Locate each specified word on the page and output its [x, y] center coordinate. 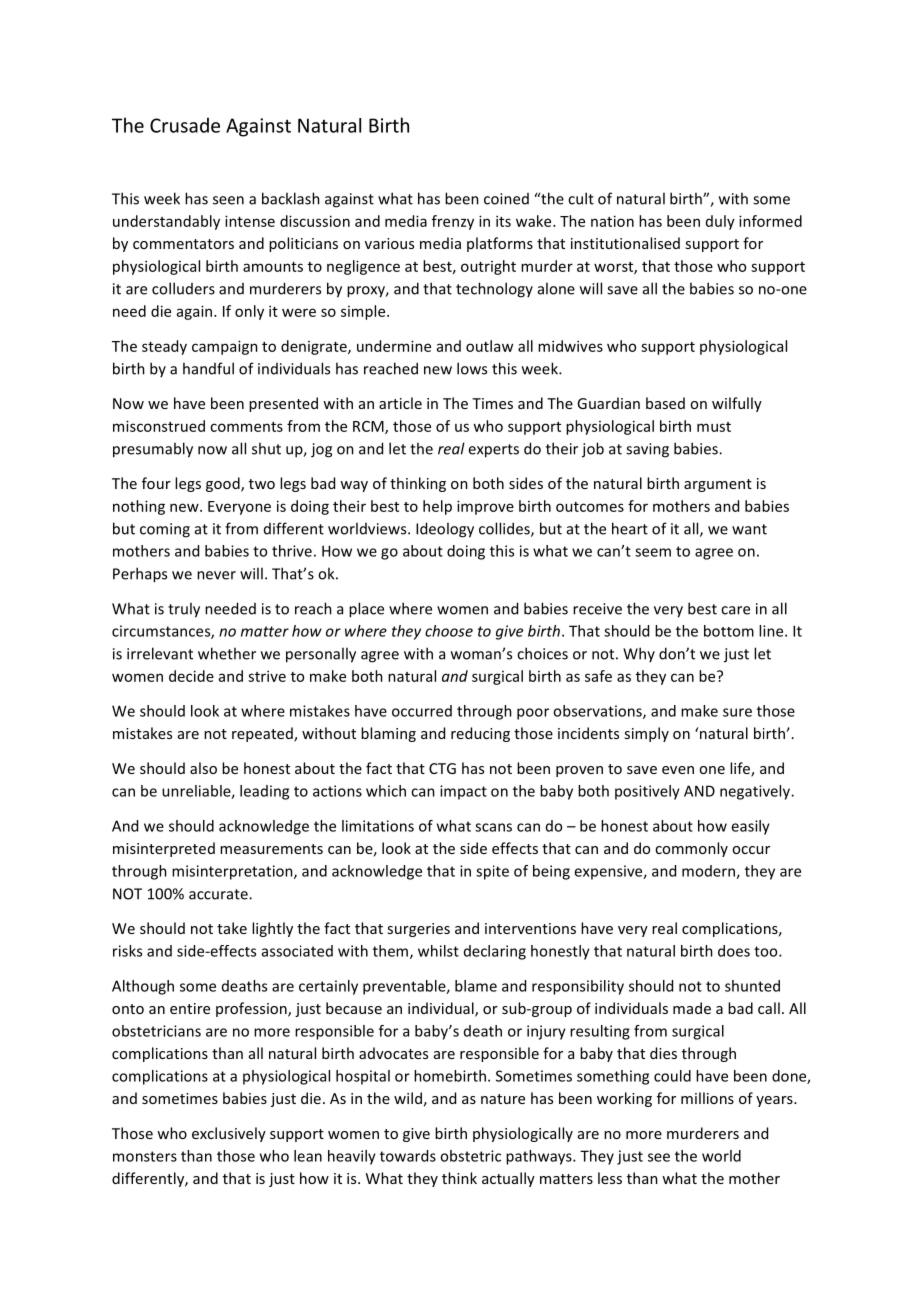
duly [720, 222]
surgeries [418, 930]
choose [449, 631]
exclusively [229, 1134]
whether [227, 653]
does [734, 951]
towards [408, 1156]
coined [506, 199]
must [714, 427]
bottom [729, 631]
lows [472, 368]
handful [208, 368]
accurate [219, 894]
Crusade [185, 125]
